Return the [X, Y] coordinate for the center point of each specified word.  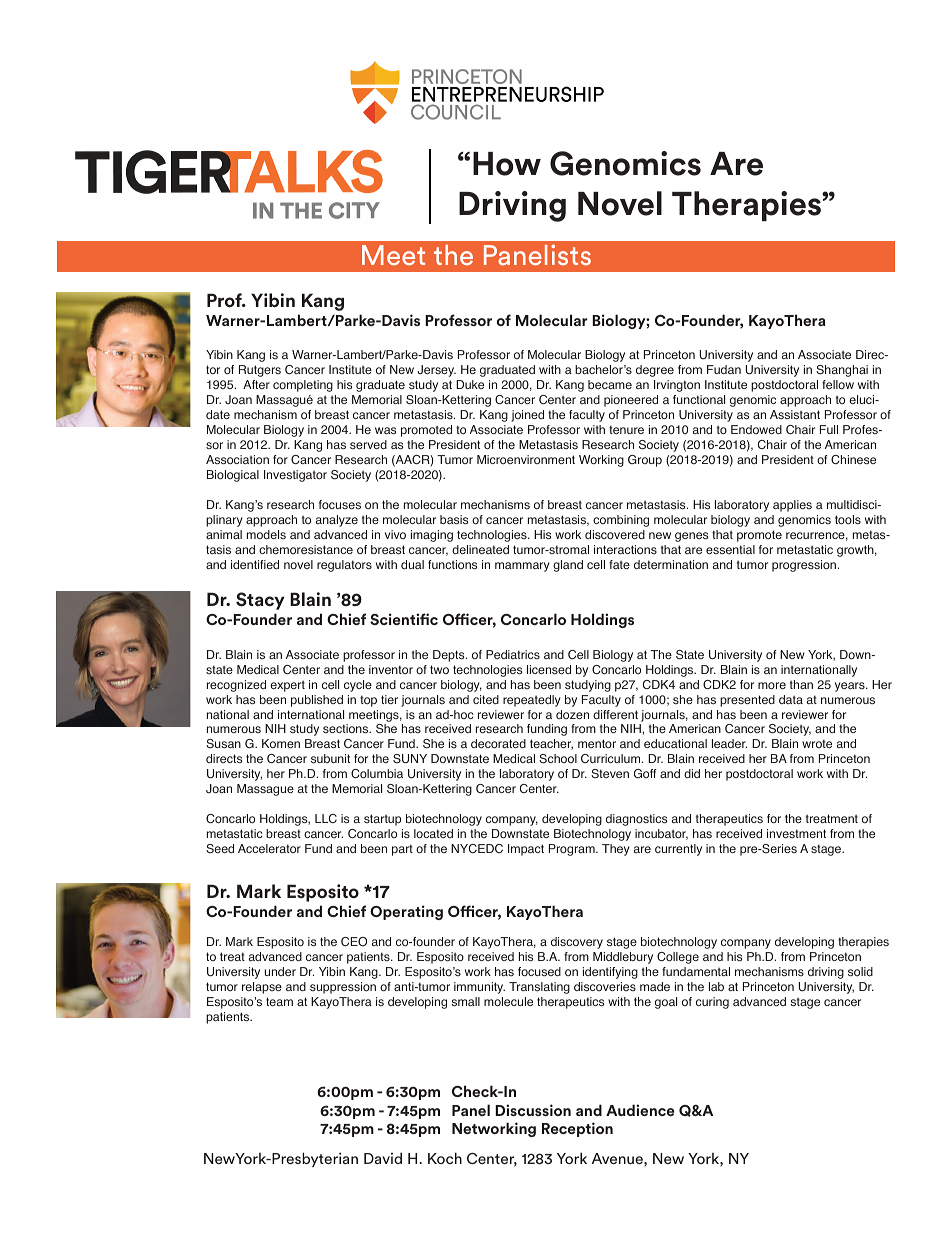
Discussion [533, 1110]
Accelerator [269, 848]
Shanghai [842, 371]
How [507, 164]
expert [287, 686]
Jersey [436, 371]
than [801, 684]
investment [796, 833]
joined [527, 416]
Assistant [795, 414]
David [383, 1158]
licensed [549, 669]
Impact [526, 850]
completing [303, 386]
